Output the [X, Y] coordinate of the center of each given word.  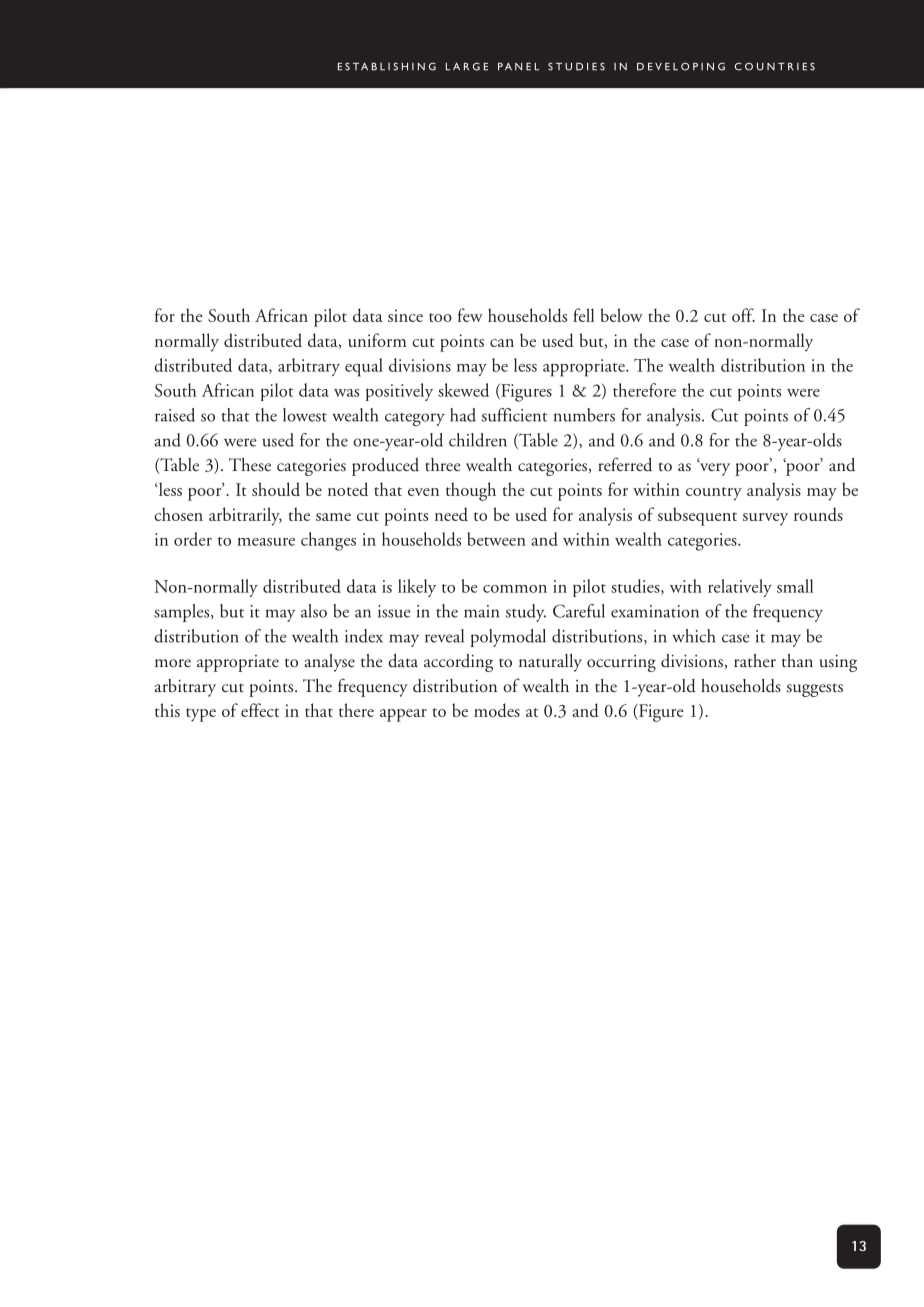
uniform [377, 340]
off [743, 315]
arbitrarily [245, 516]
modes [497, 710]
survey [765, 519]
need [451, 514]
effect [260, 710]
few [470, 315]
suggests [815, 690]
